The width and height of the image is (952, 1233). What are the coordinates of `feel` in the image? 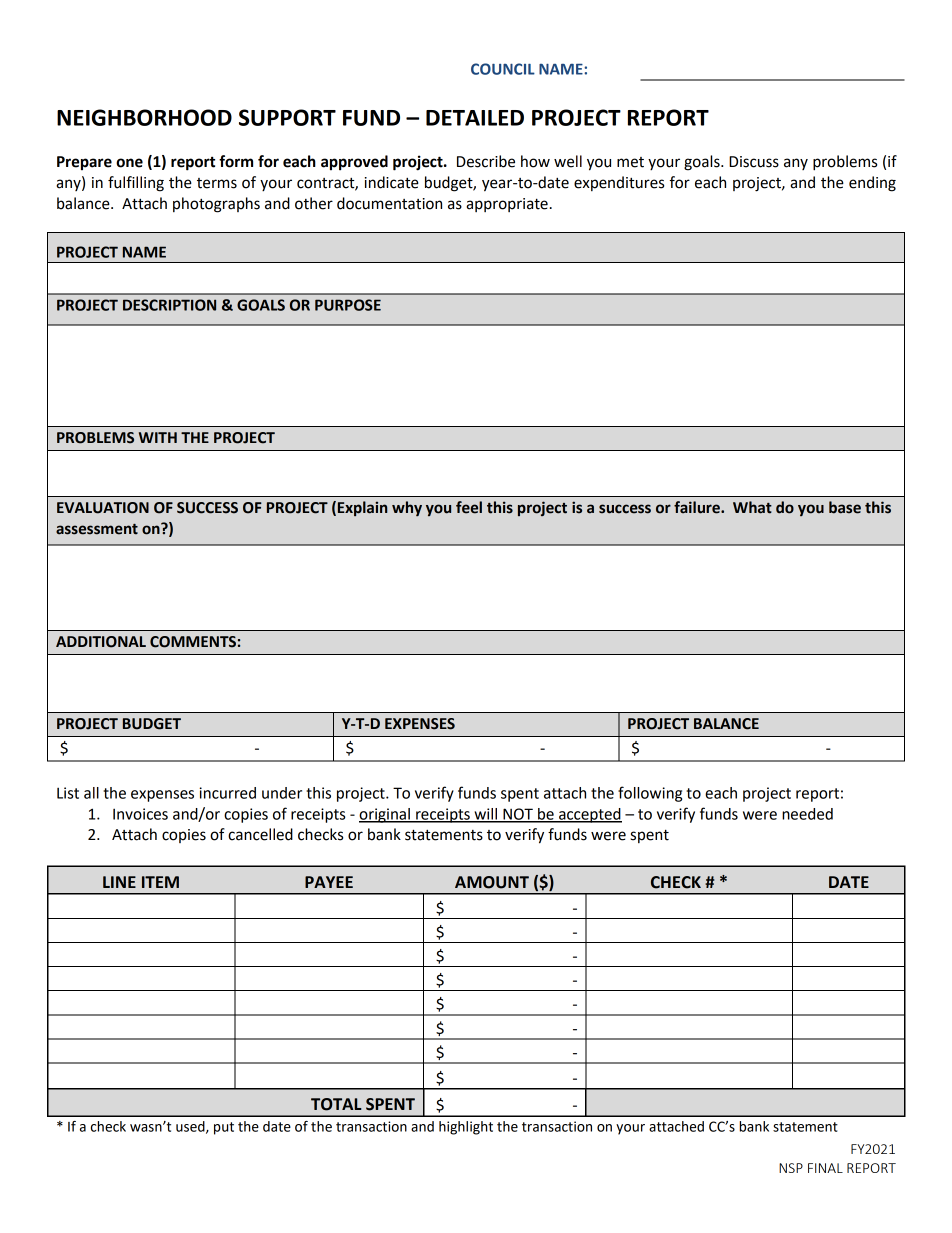 It's located at (469, 507).
